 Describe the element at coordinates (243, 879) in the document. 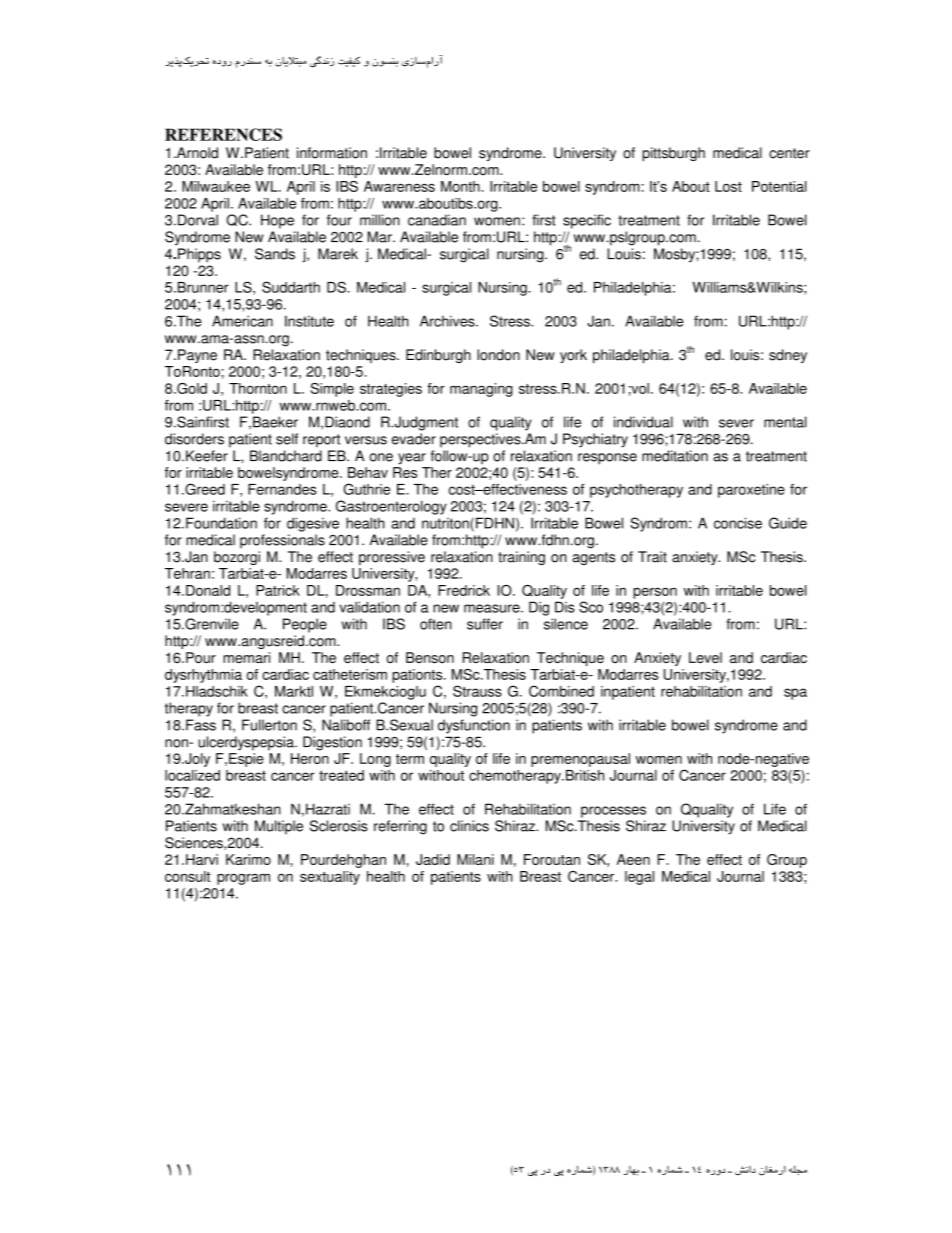

I see `program` at that location.
